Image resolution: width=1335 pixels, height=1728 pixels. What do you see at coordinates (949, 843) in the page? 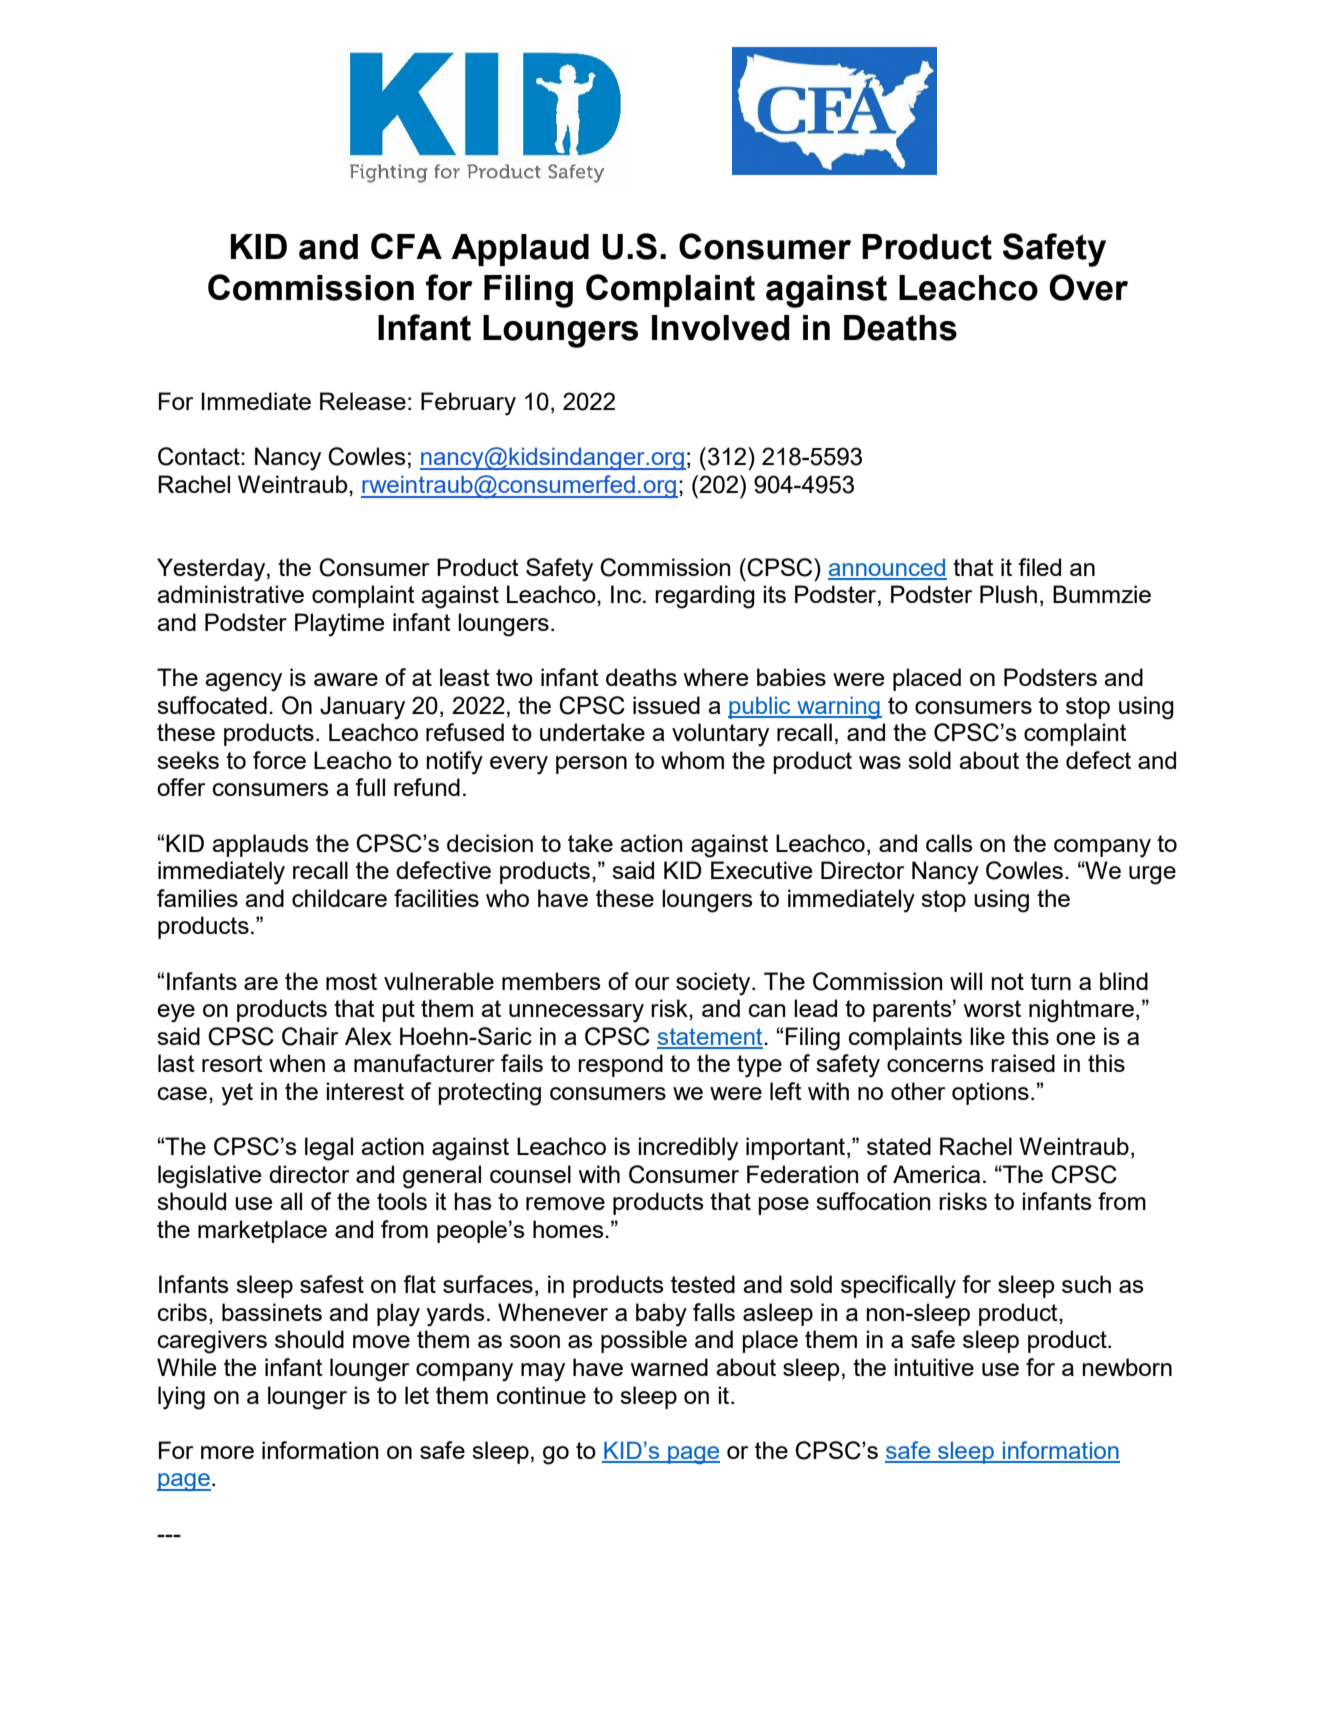
I see `calls` at bounding box center [949, 843].
